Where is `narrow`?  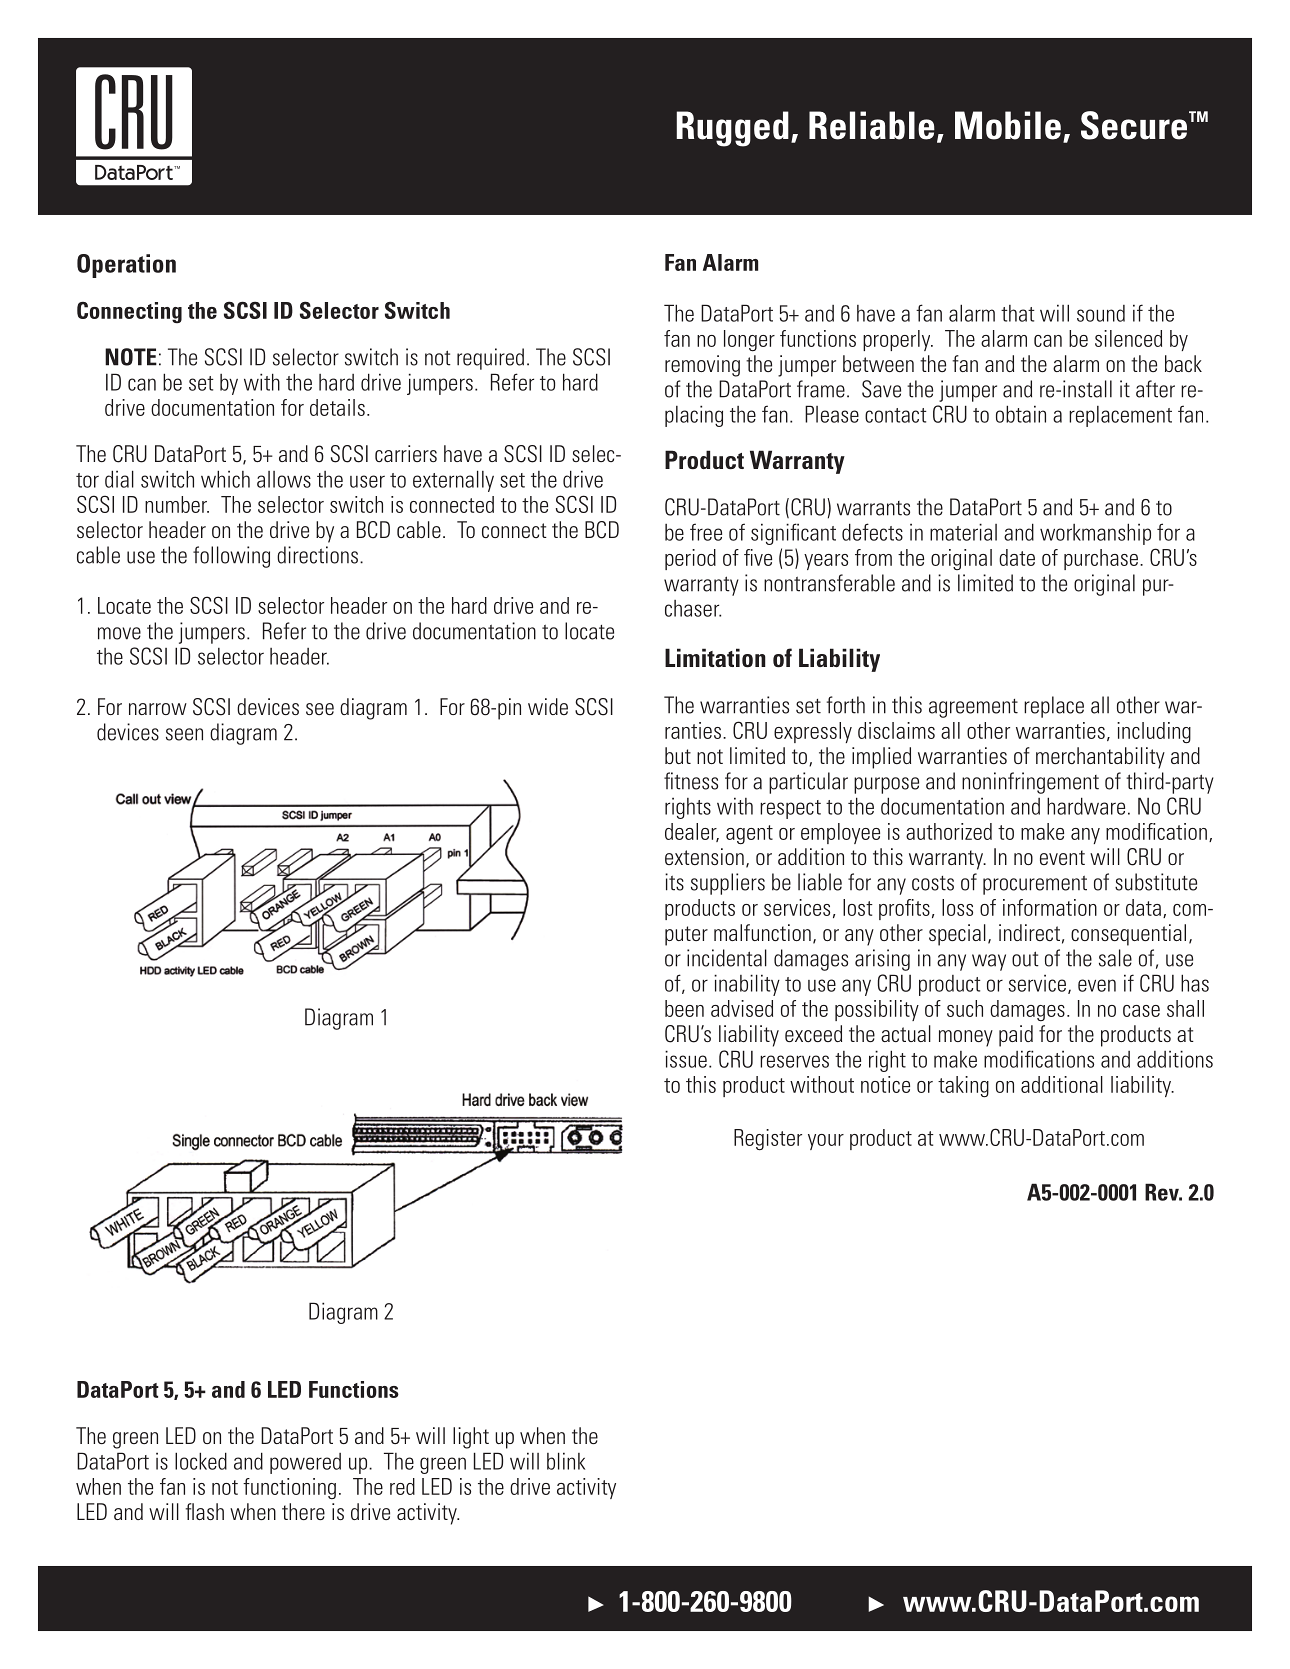 narrow is located at coordinates (158, 709).
